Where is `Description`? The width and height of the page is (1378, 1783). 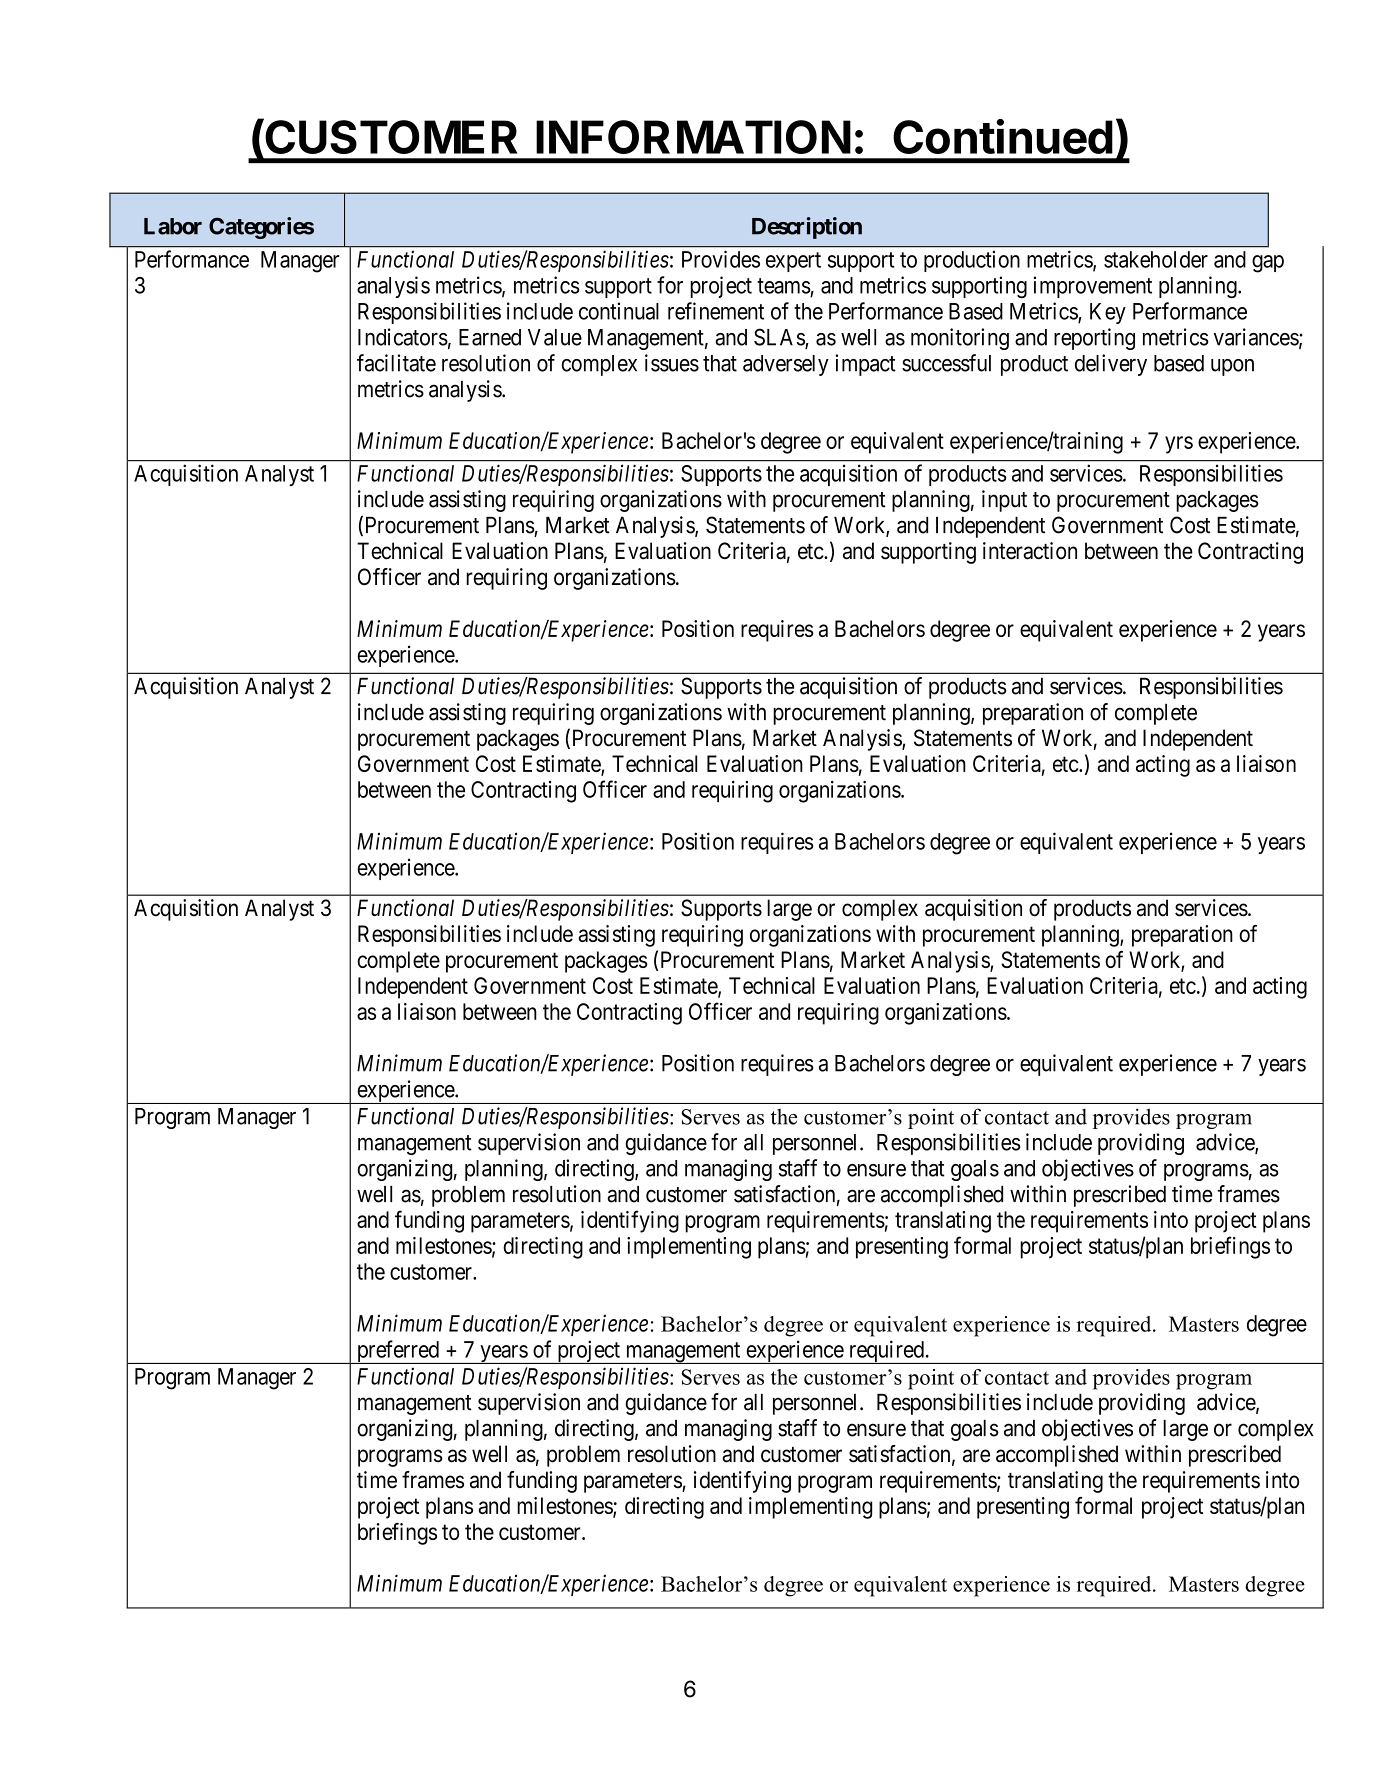 Description is located at coordinates (807, 228).
